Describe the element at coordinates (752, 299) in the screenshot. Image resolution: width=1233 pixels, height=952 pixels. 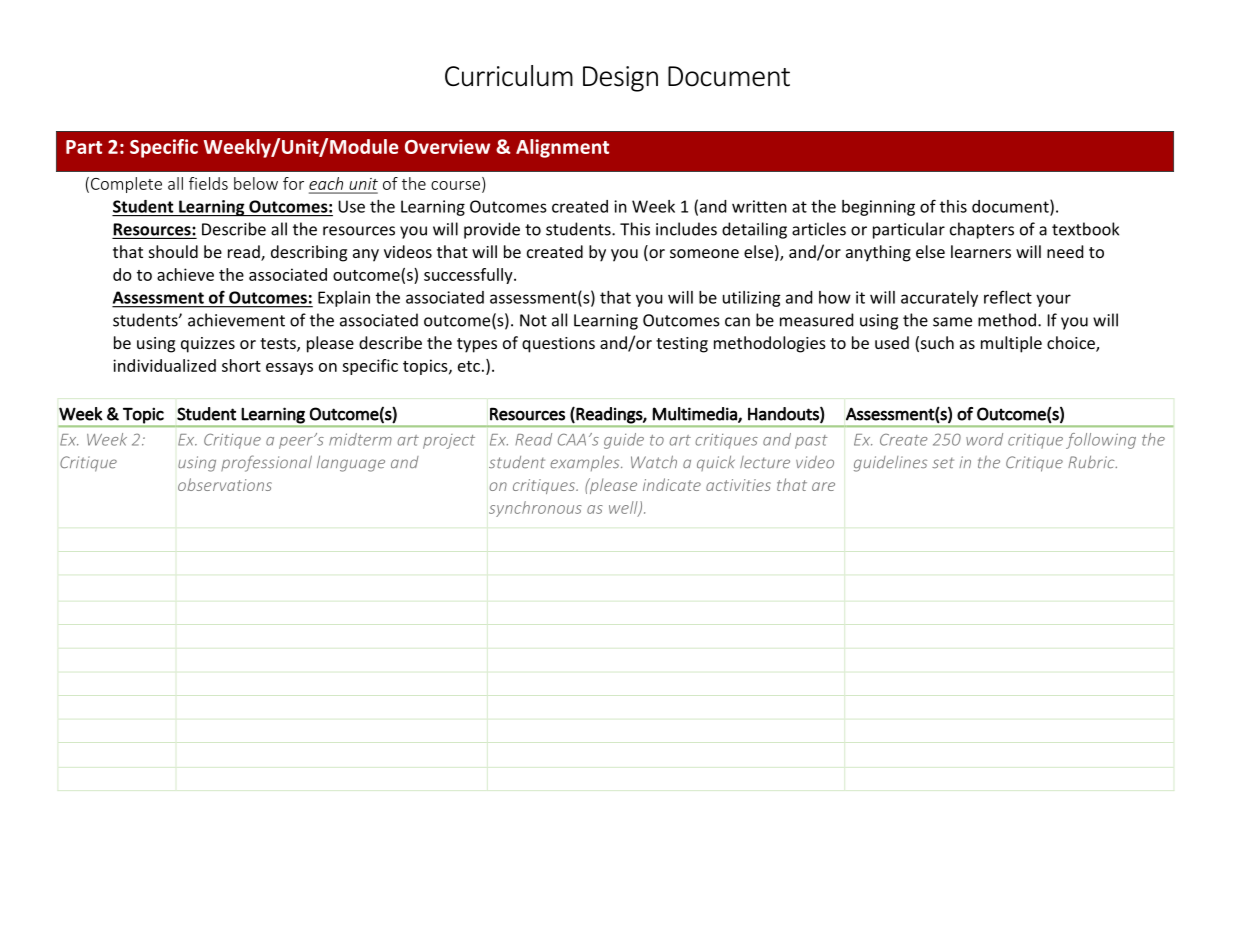
I see `utilizing` at that location.
